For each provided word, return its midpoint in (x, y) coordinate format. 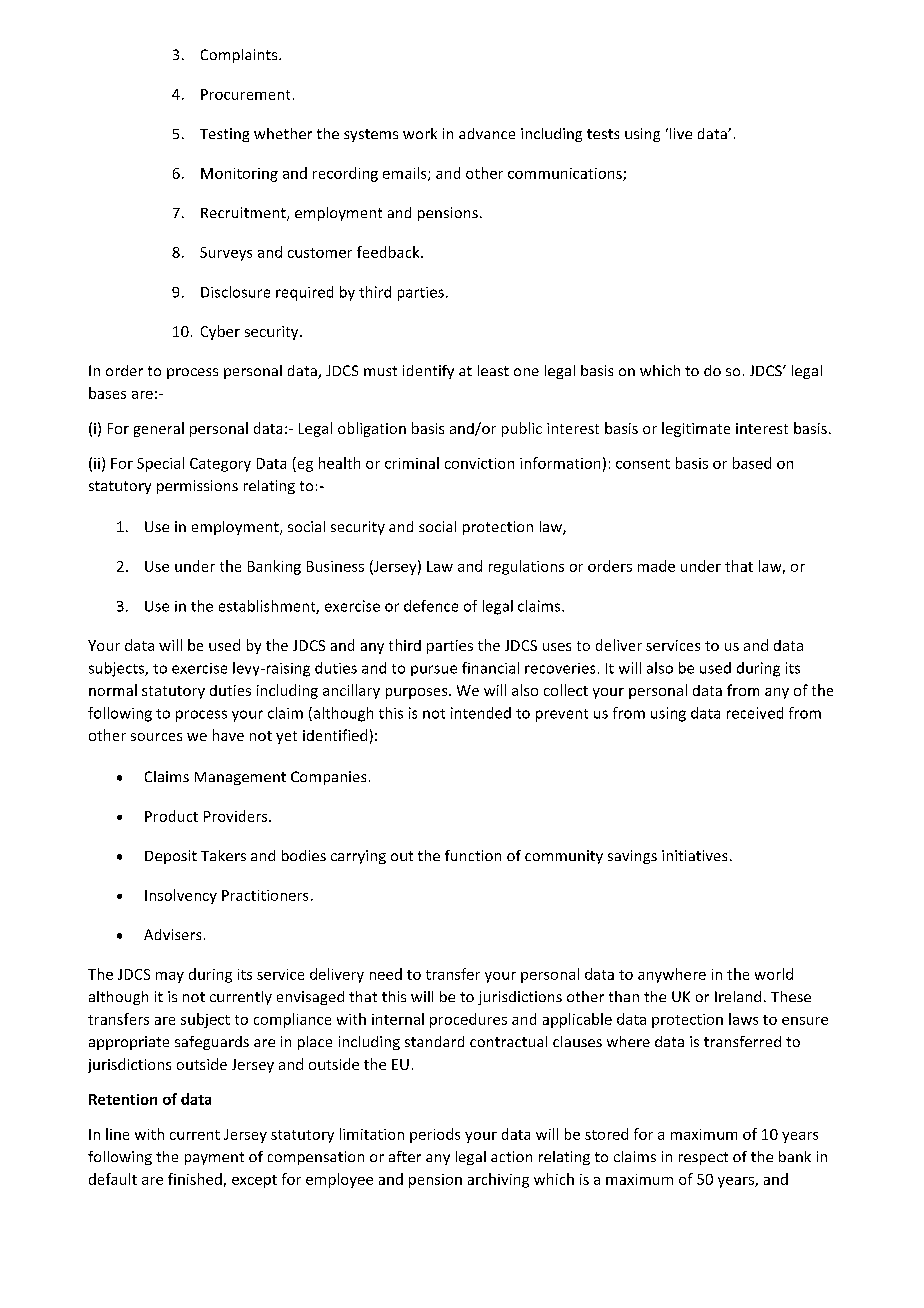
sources (156, 737)
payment (214, 1158)
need (386, 974)
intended (481, 713)
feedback (389, 252)
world (774, 974)
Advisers (172, 934)
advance (487, 133)
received (755, 713)
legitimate (696, 429)
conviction (479, 463)
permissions (197, 487)
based (752, 463)
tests (603, 134)
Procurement (245, 94)
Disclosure (235, 292)
